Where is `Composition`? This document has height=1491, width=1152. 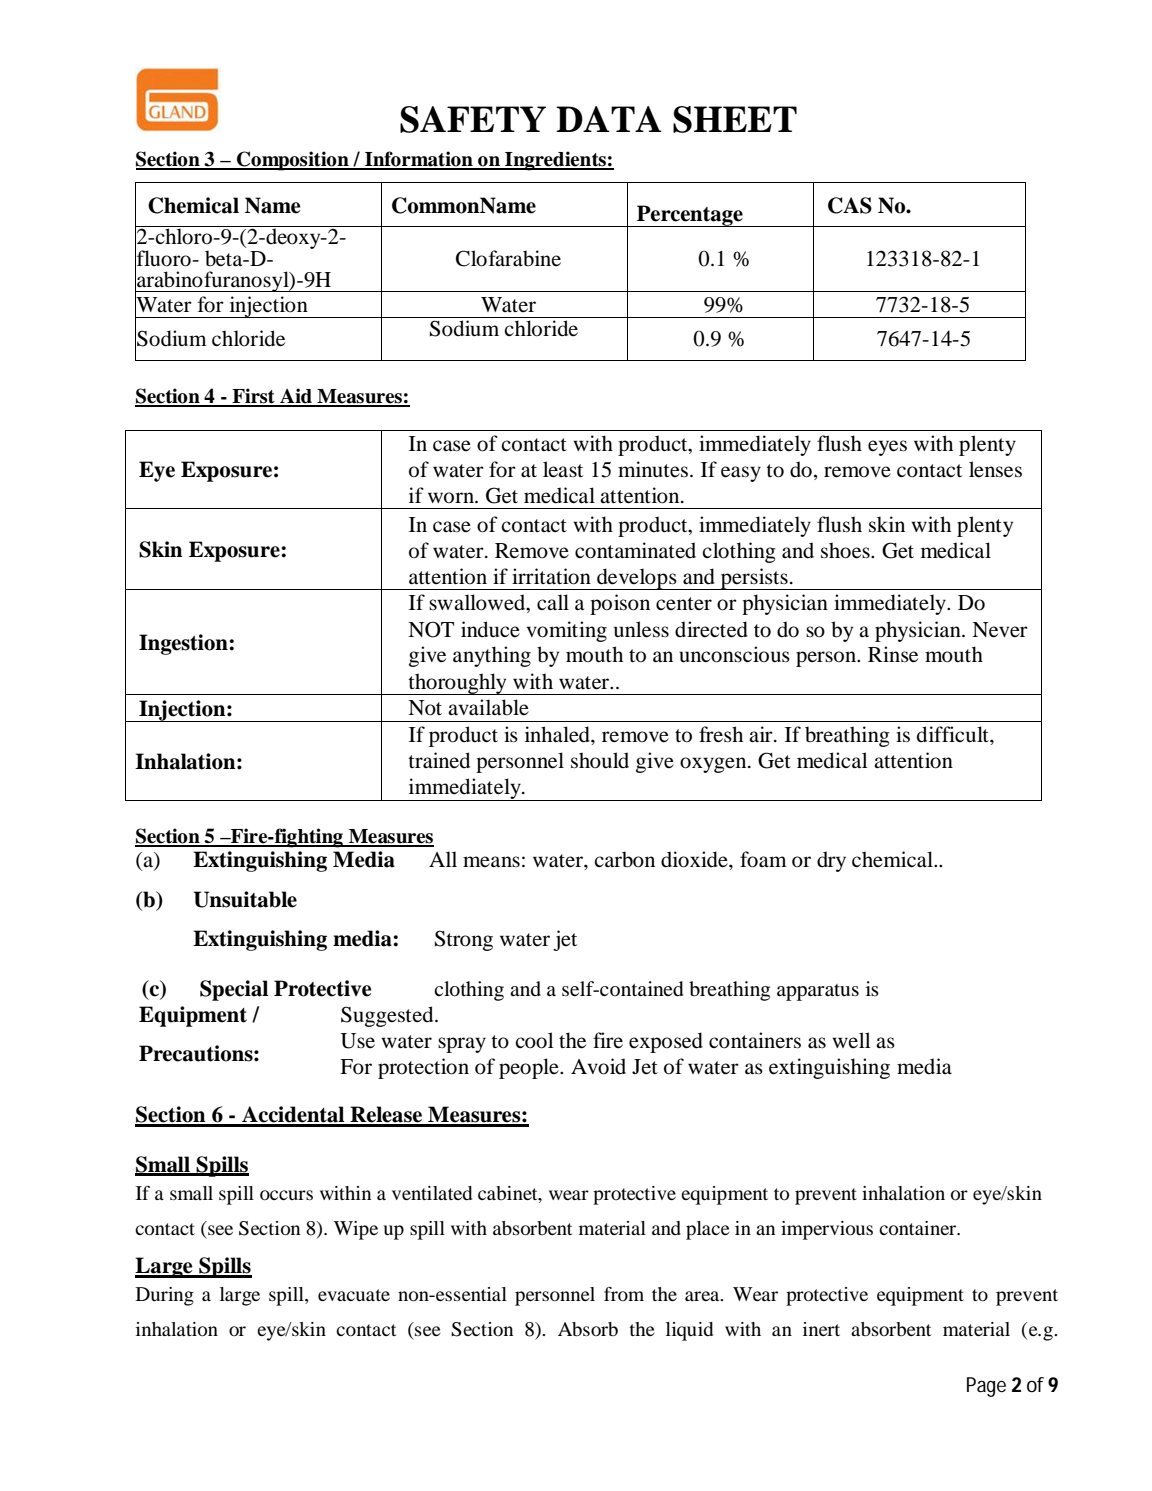 Composition is located at coordinates (293, 161).
